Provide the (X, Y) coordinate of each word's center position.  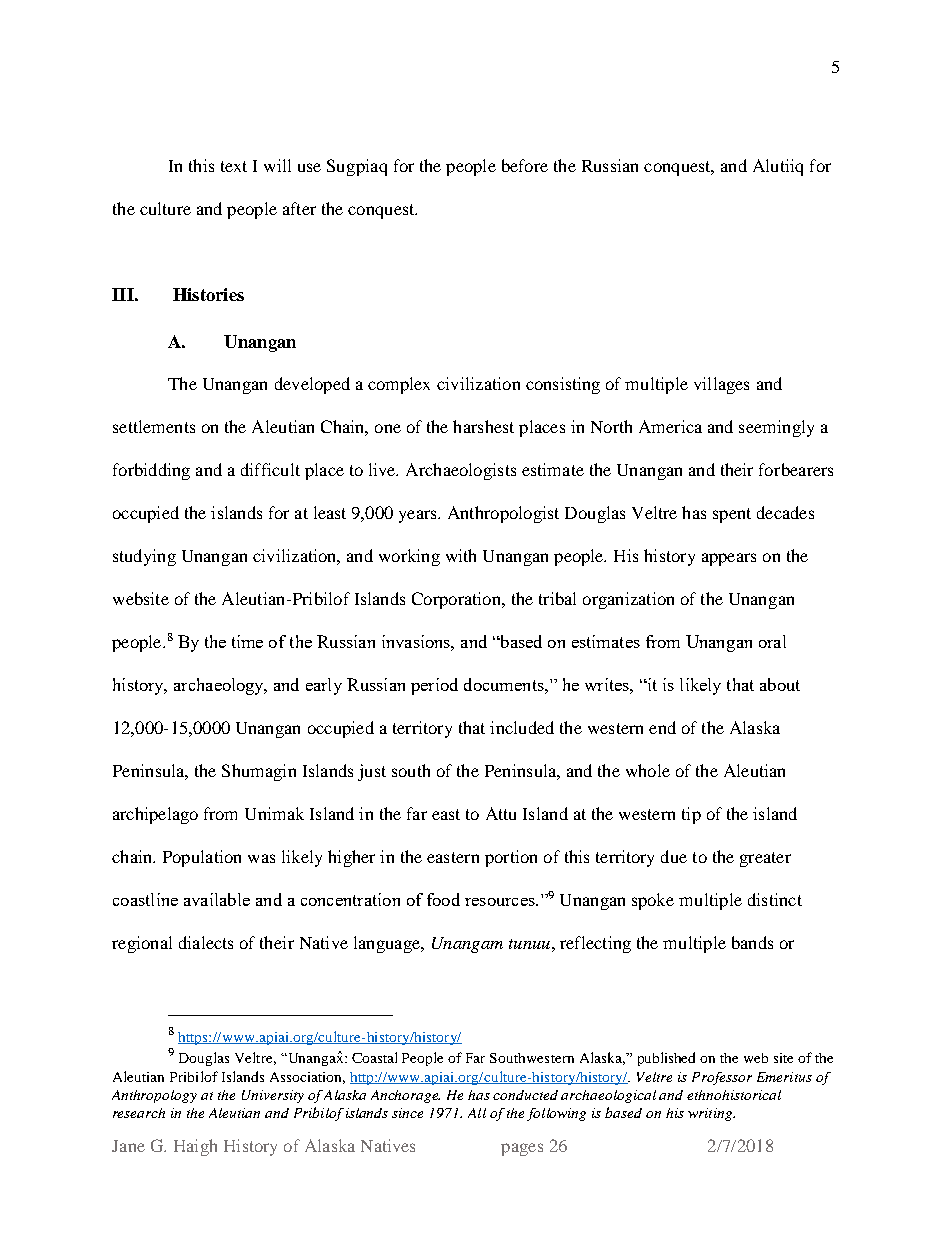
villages (721, 385)
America (670, 426)
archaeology (220, 686)
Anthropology (154, 1096)
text (234, 166)
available (217, 899)
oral (772, 641)
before (525, 165)
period (434, 686)
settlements (154, 426)
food (443, 899)
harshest (483, 426)
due (674, 856)
